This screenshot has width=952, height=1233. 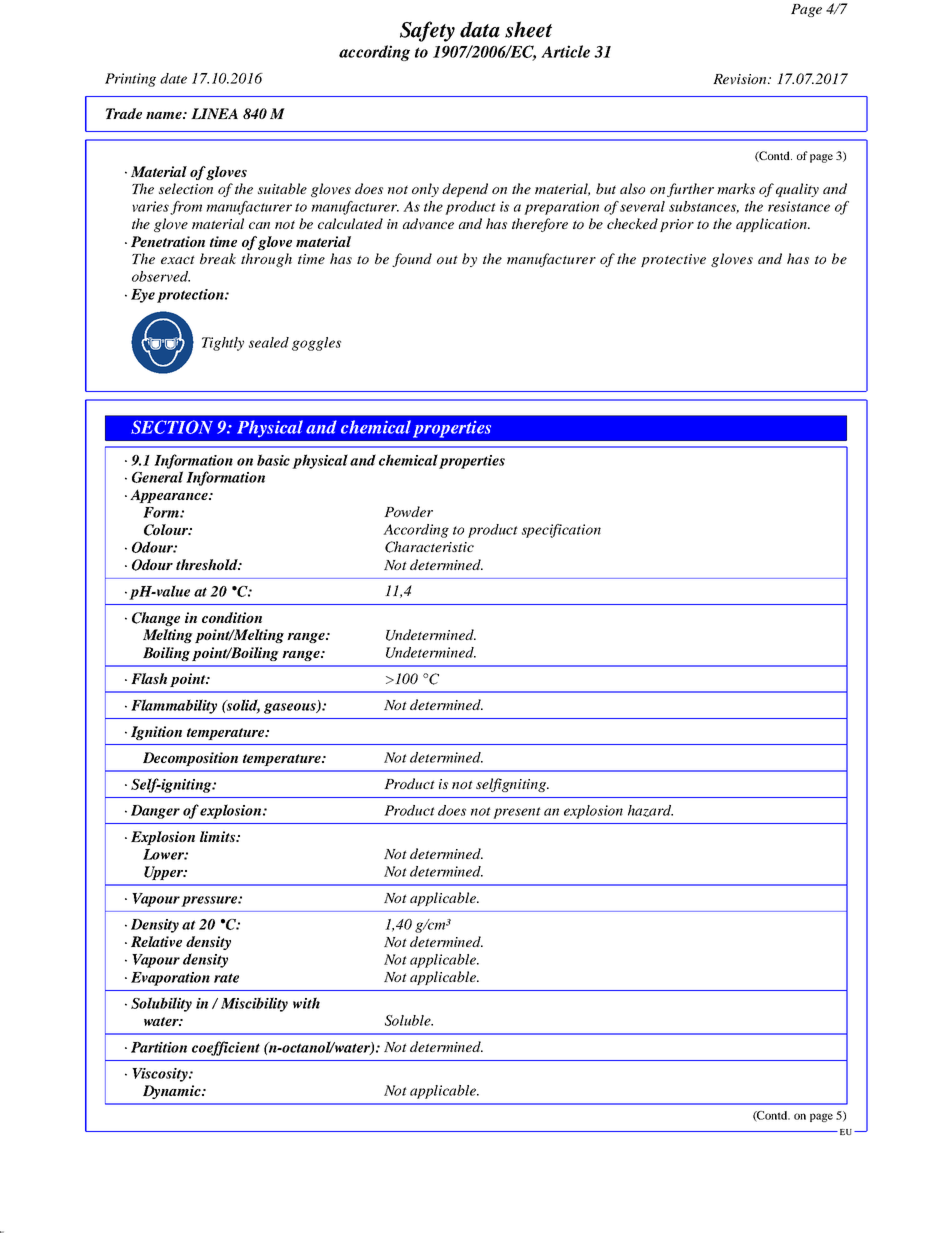 What do you see at coordinates (650, 811) in the screenshot?
I see `hazard` at bounding box center [650, 811].
